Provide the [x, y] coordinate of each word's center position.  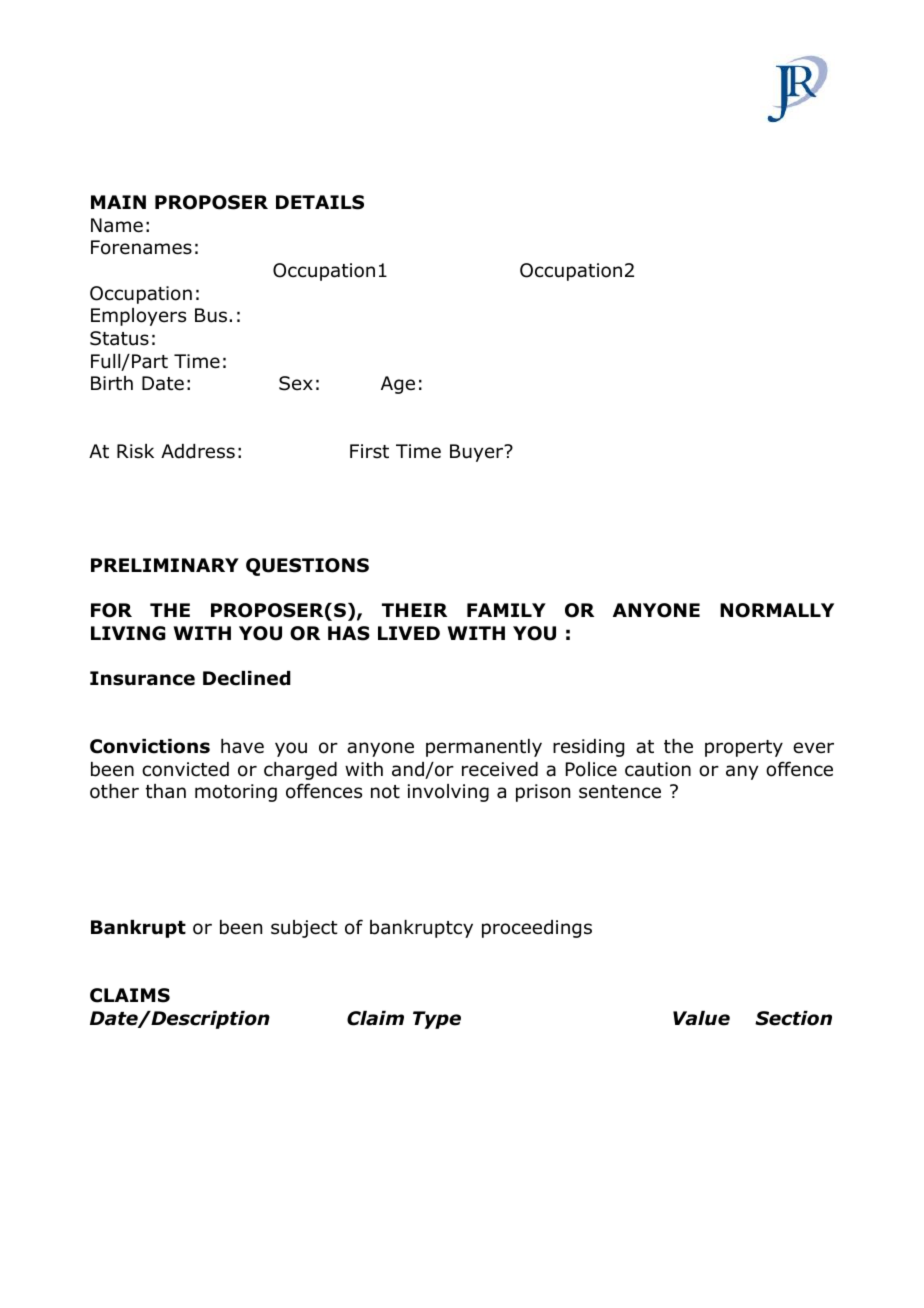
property [744, 748]
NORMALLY [777, 610]
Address [198, 451]
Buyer [478, 453]
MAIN [118, 202]
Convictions [150, 746]
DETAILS [320, 202]
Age [398, 385]
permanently [484, 748]
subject [304, 929]
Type [437, 1020]
